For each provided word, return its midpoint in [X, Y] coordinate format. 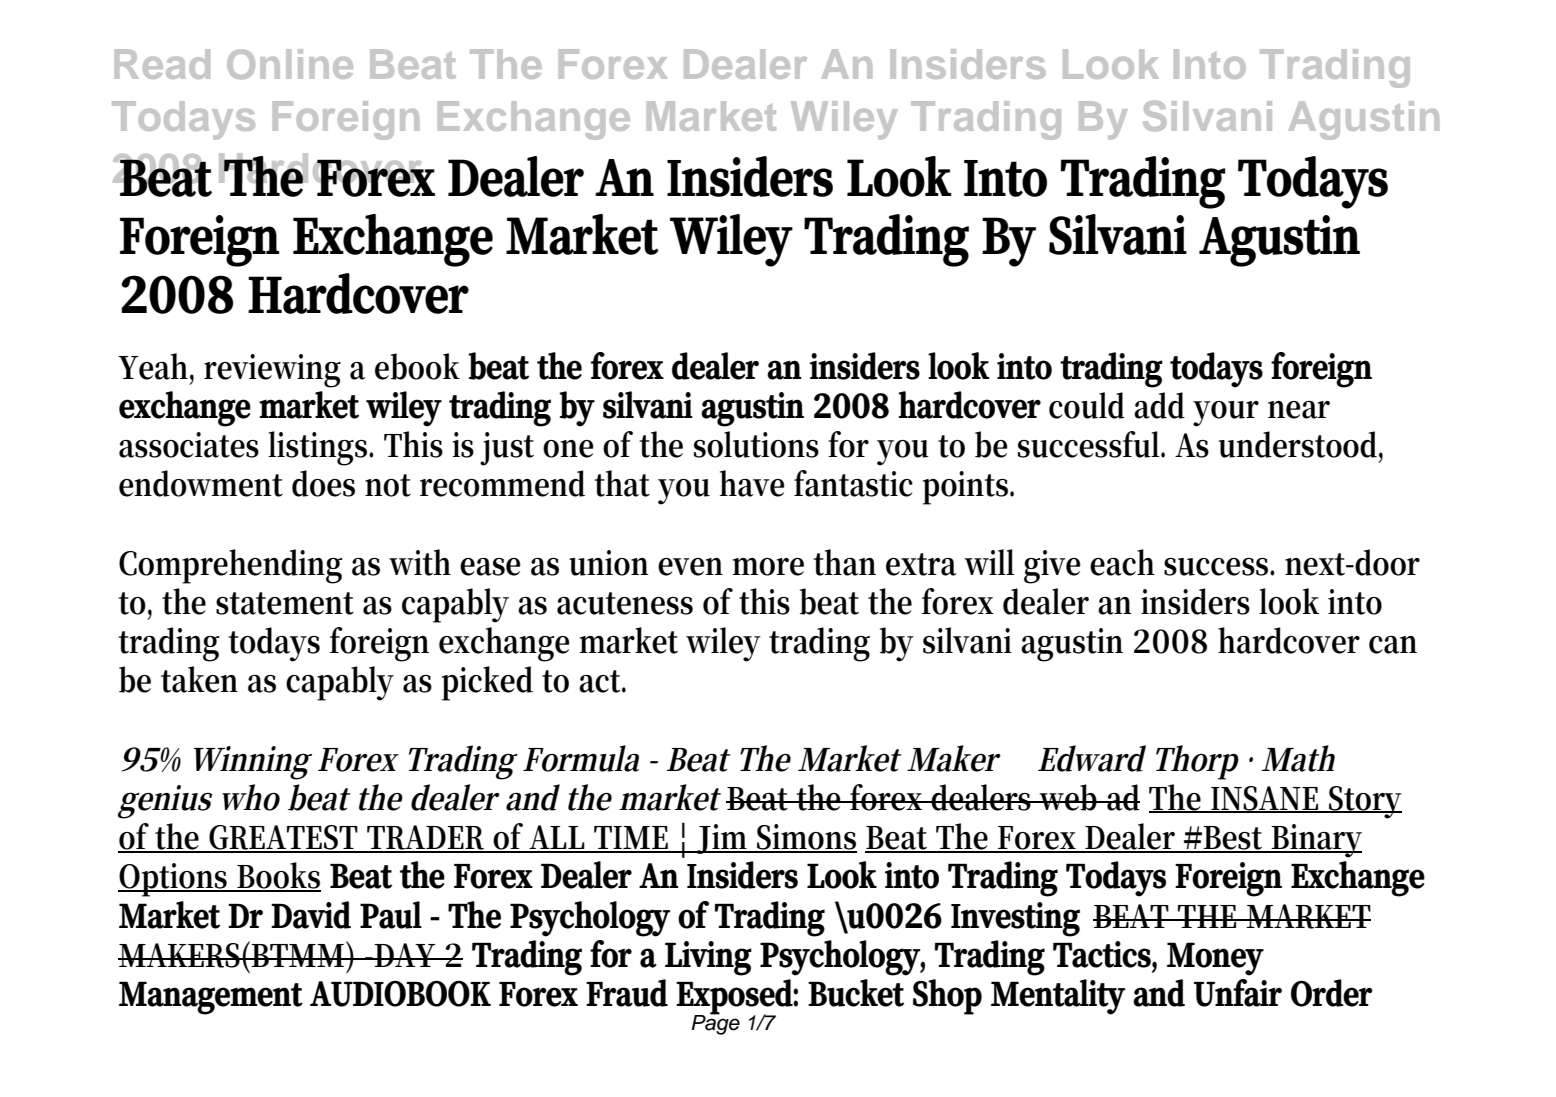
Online [290, 64]
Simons [806, 838]
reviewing [272, 371]
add [1159, 405]
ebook [417, 366]
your [1226, 414]
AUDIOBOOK [400, 993]
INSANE [1266, 799]
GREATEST [285, 838]
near [1299, 410]
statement [285, 603]
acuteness [625, 603]
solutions [756, 444]
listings [319, 448]
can [1393, 645]
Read [162, 64]
